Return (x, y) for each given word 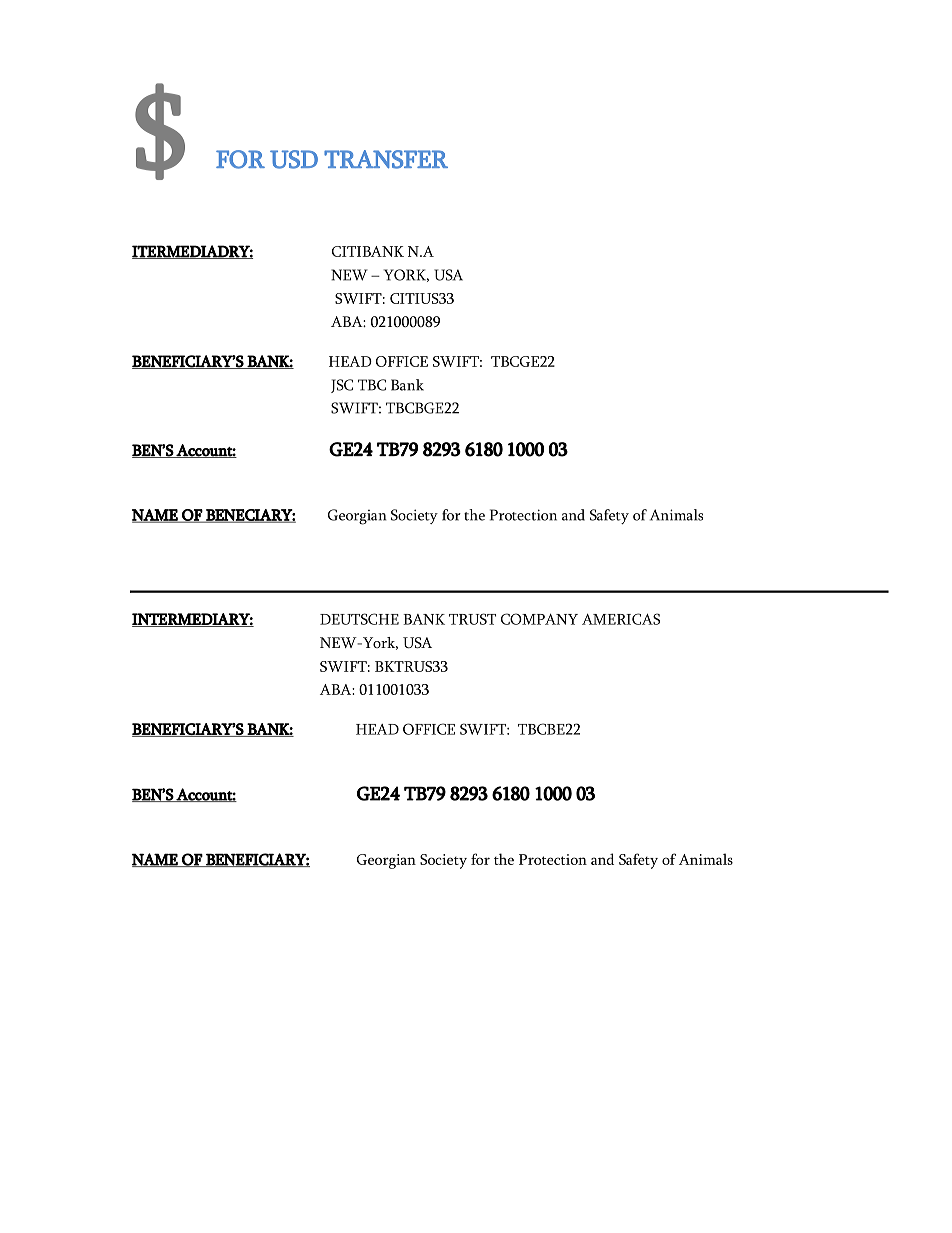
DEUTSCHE (359, 619)
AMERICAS (621, 619)
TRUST (472, 619)
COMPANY (539, 619)
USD (294, 159)
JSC (342, 386)
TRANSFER (386, 159)
